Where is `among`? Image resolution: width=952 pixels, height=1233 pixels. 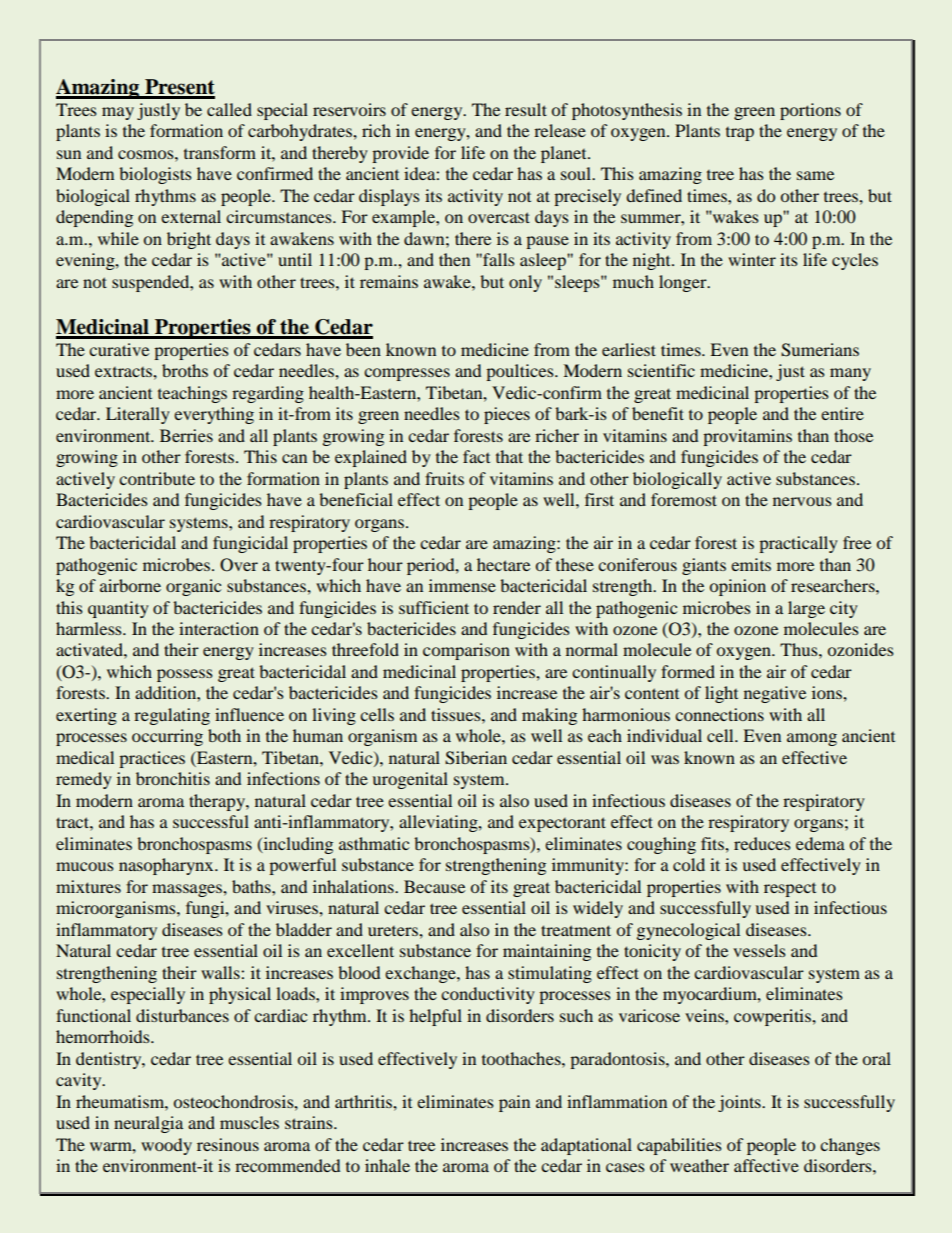 among is located at coordinates (812, 739).
